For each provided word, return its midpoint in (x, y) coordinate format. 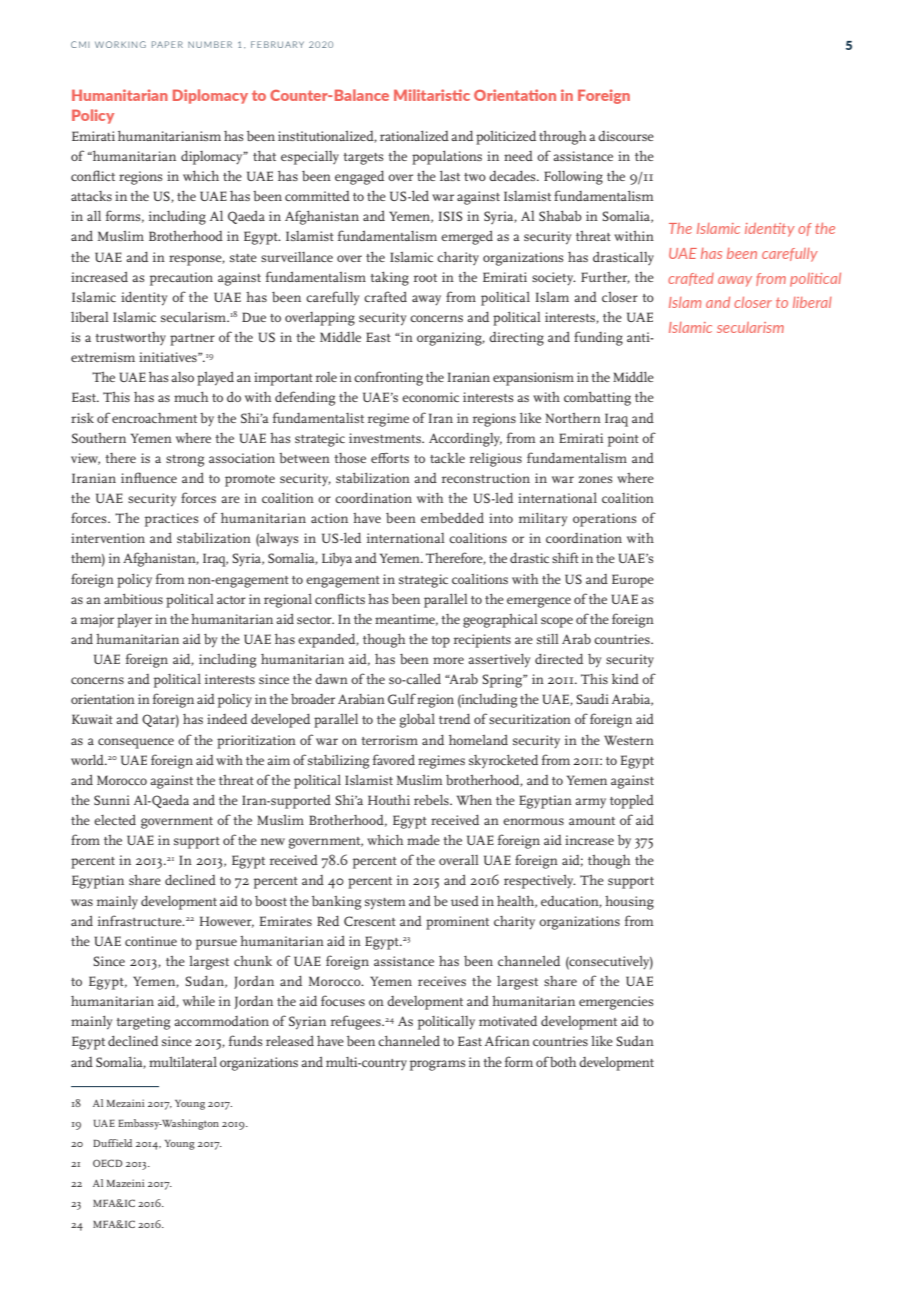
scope (557, 622)
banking (336, 903)
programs (438, 1065)
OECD (108, 1163)
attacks (91, 196)
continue (151, 941)
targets (363, 159)
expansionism (533, 379)
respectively (540, 882)
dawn (331, 679)
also (182, 377)
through (562, 138)
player (134, 621)
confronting (388, 378)
